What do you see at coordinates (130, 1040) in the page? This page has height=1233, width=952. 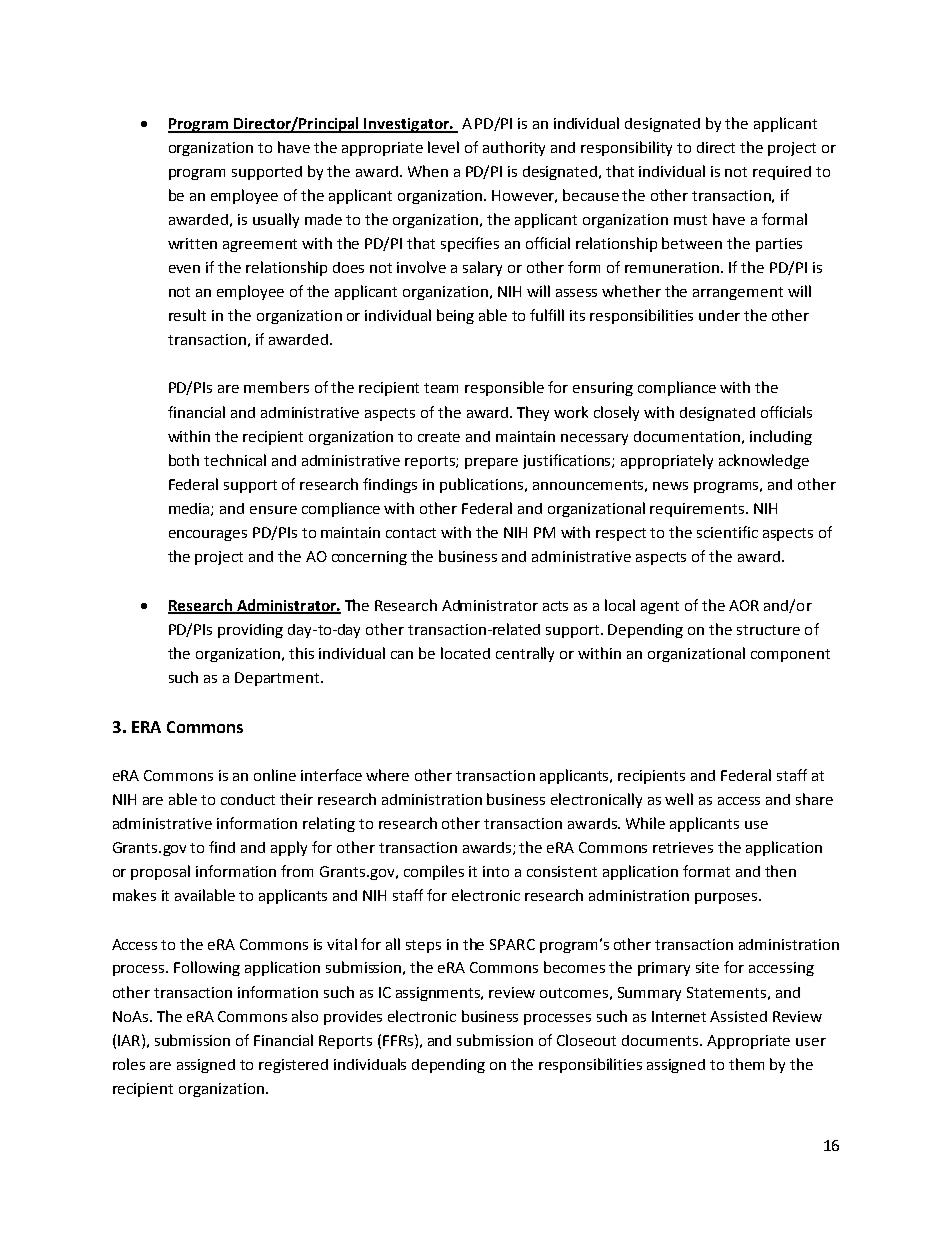 I see `IAR` at bounding box center [130, 1040].
